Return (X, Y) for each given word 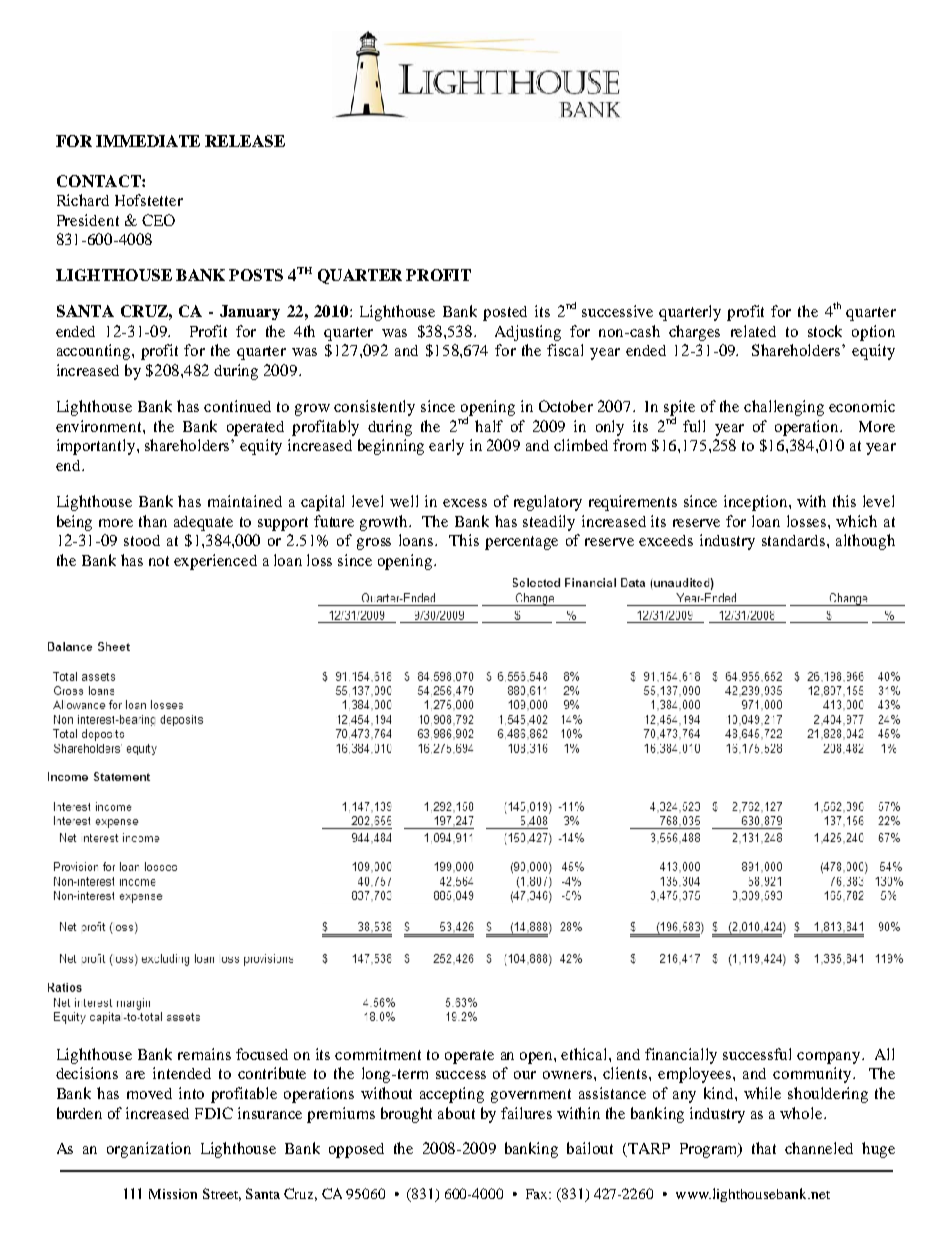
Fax (538, 1194)
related (753, 331)
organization (149, 1150)
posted (505, 313)
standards (795, 540)
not (159, 561)
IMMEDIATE (148, 141)
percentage (521, 543)
